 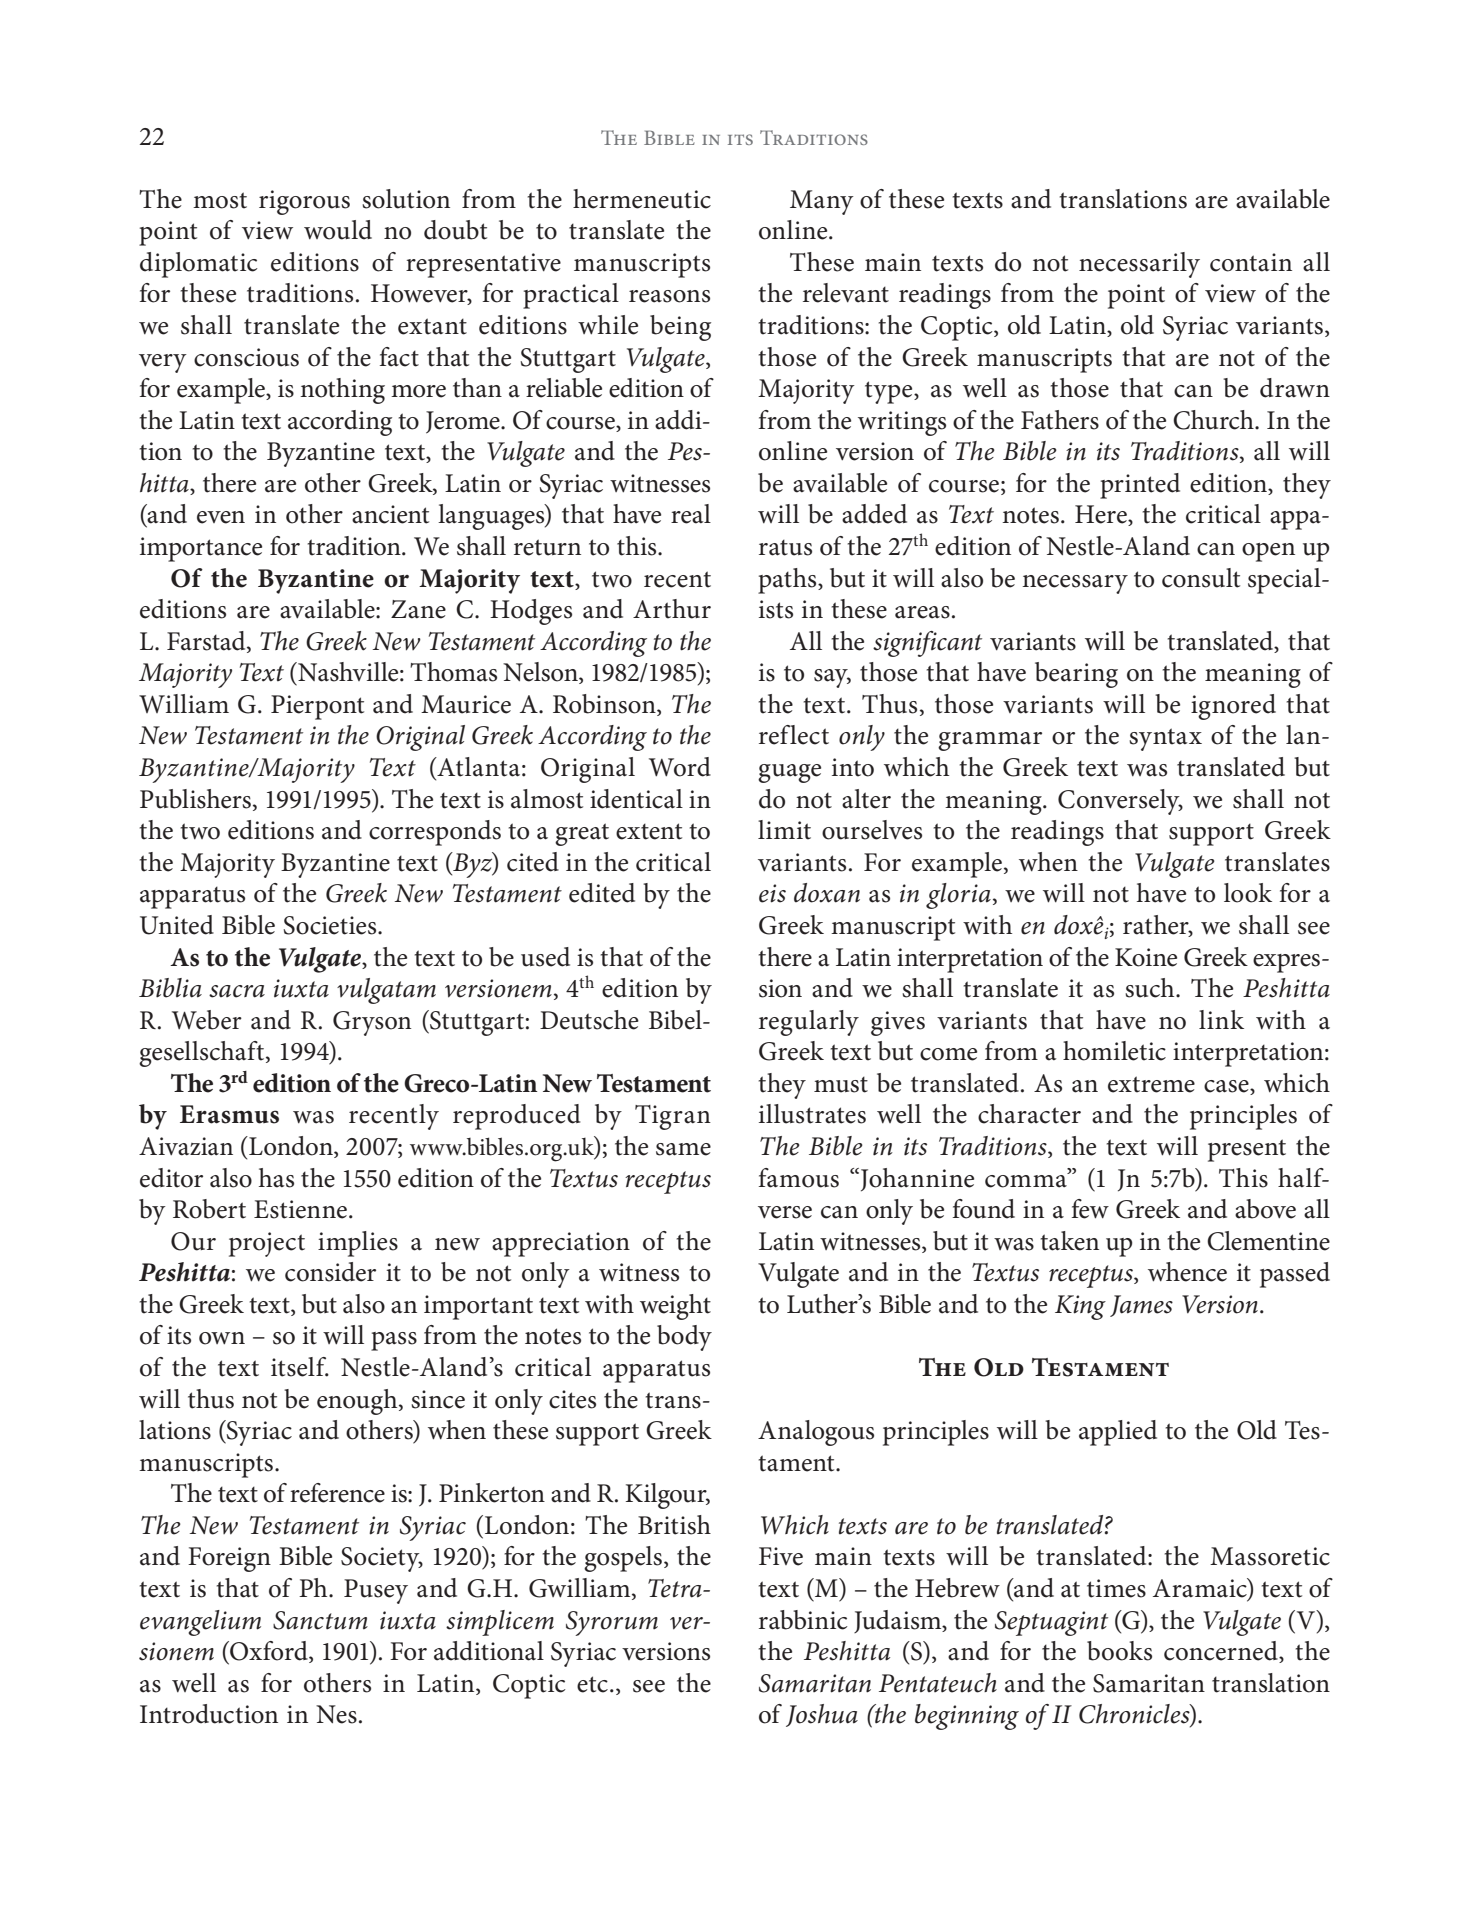 What do you see at coordinates (803, 1620) in the page?
I see `rabbinic` at bounding box center [803, 1620].
